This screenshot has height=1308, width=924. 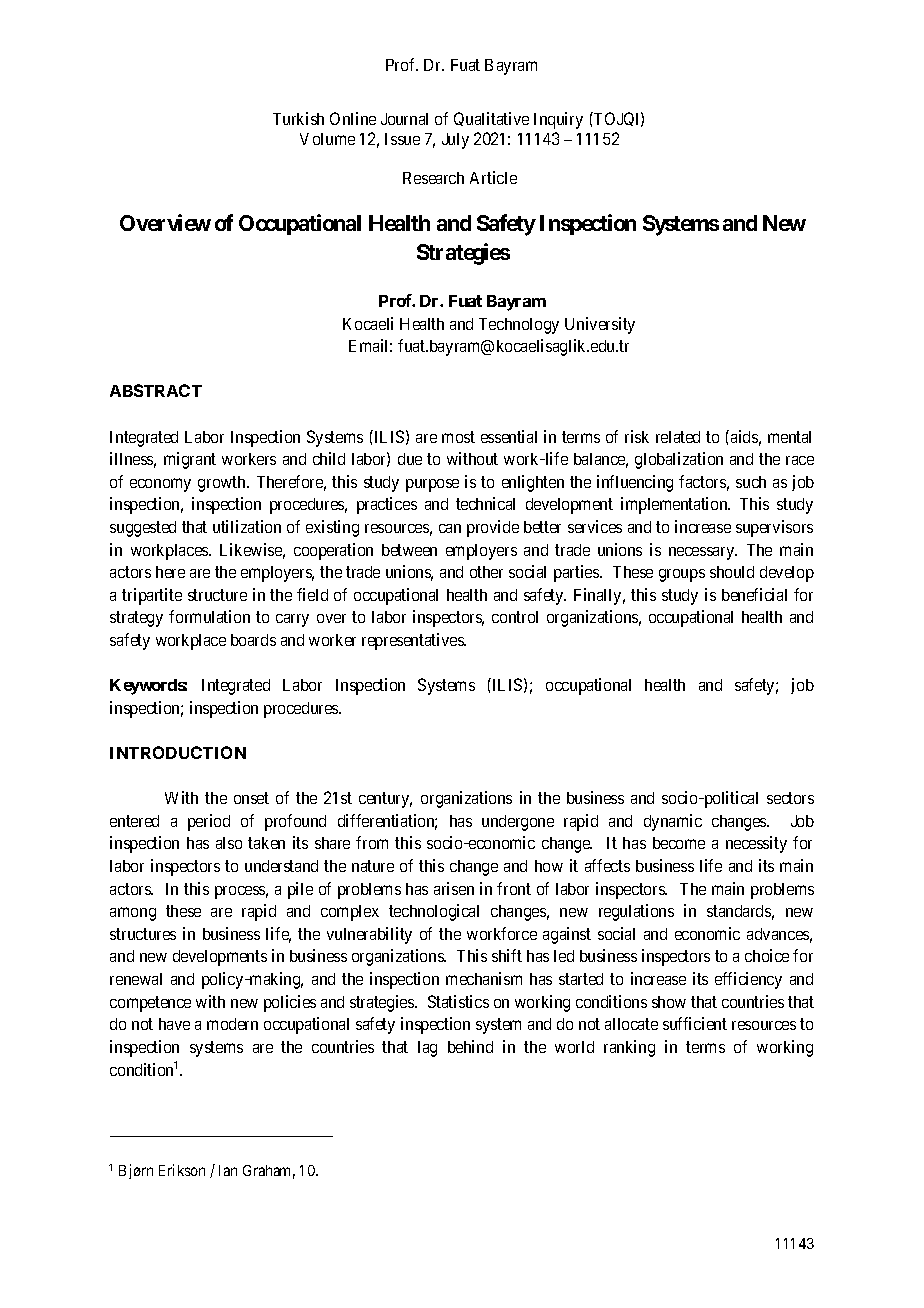 What do you see at coordinates (298, 118) in the screenshot?
I see `Turkish` at bounding box center [298, 118].
